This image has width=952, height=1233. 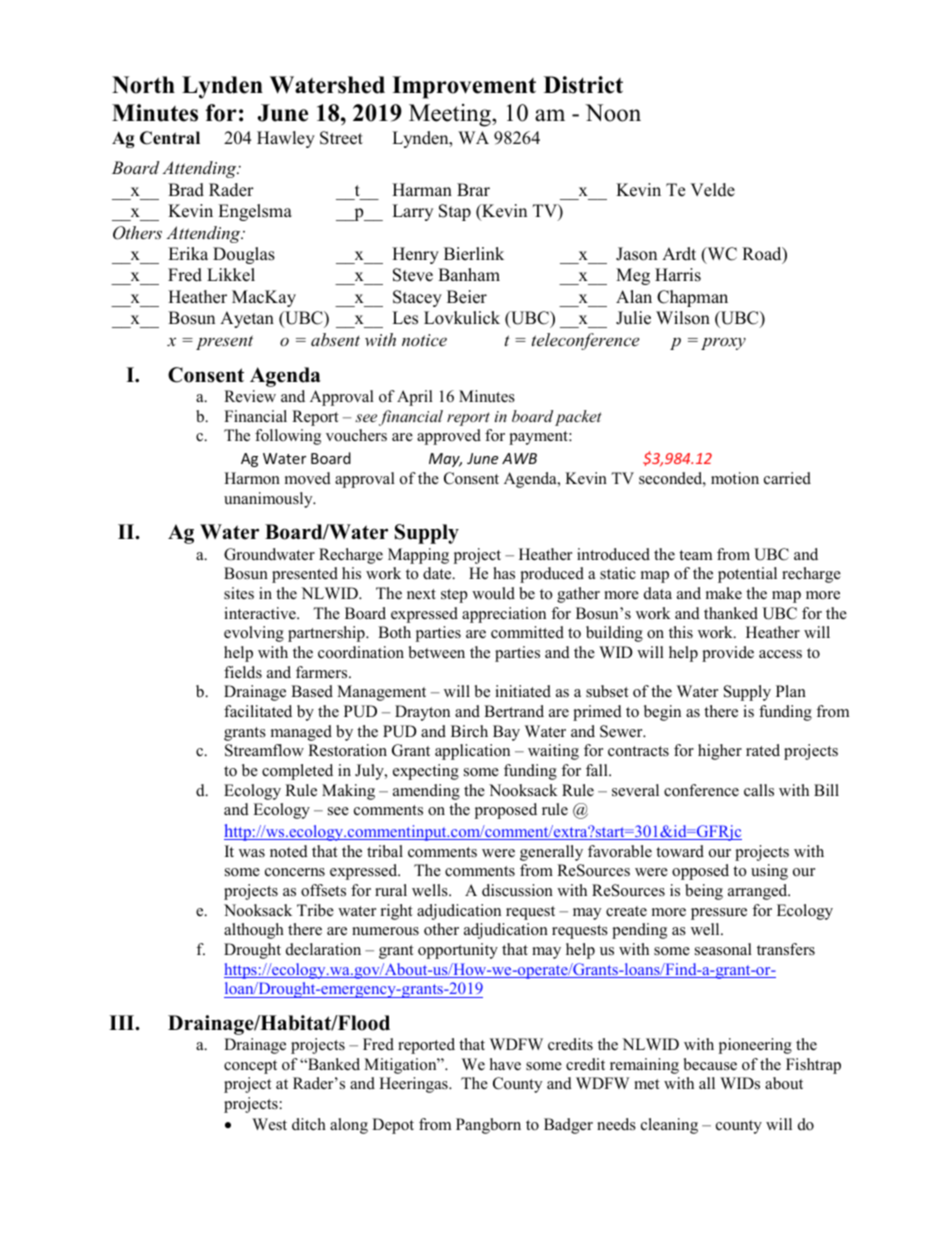 I want to click on Velde, so click(x=712, y=190).
